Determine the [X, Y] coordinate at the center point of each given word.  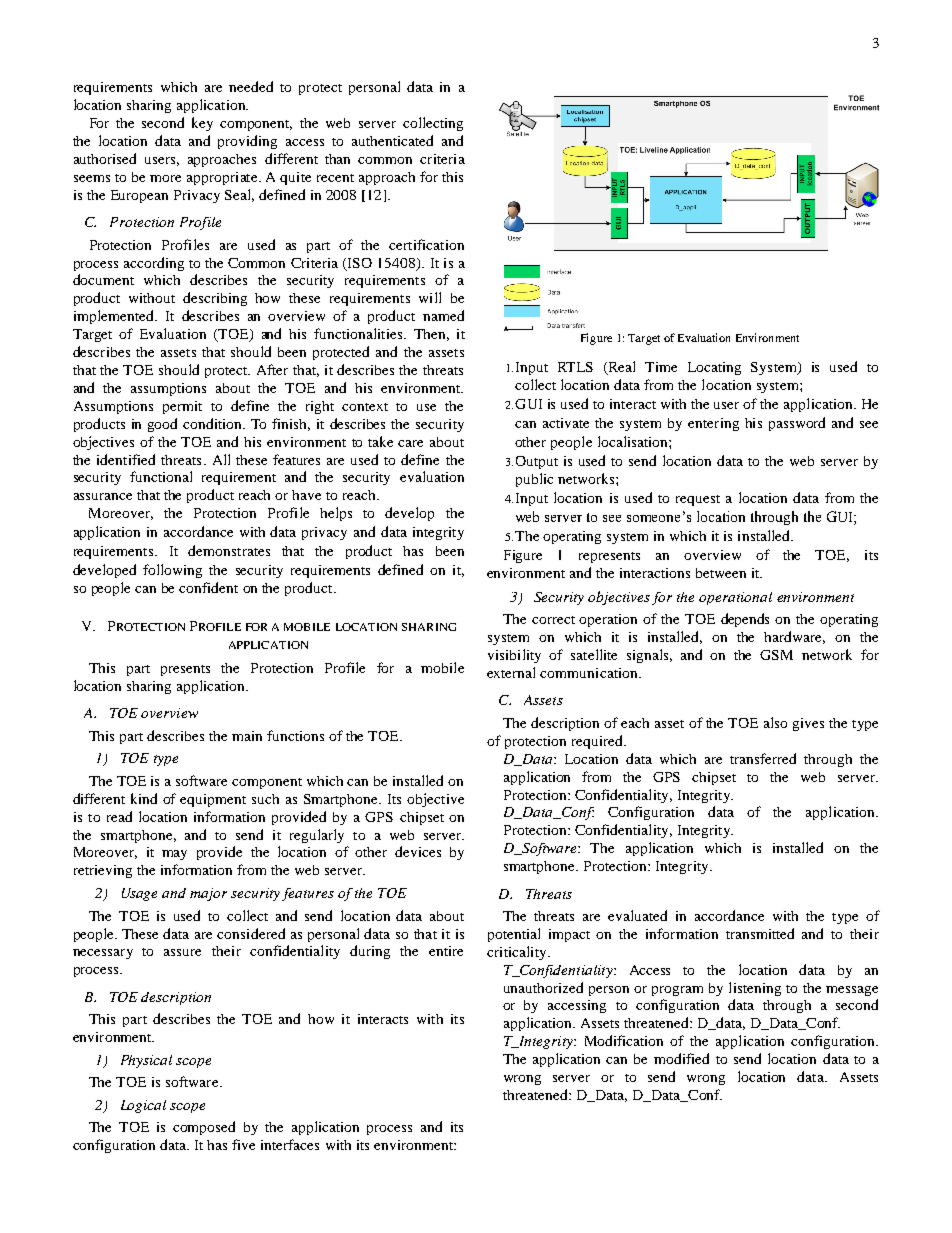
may [174, 855]
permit [182, 407]
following [172, 571]
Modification [624, 1040]
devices [418, 851]
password [797, 424]
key [202, 124]
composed [204, 1128]
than [337, 159]
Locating [714, 368]
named [443, 315]
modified [681, 1058]
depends [745, 620]
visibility [514, 656]
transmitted [760, 933]
